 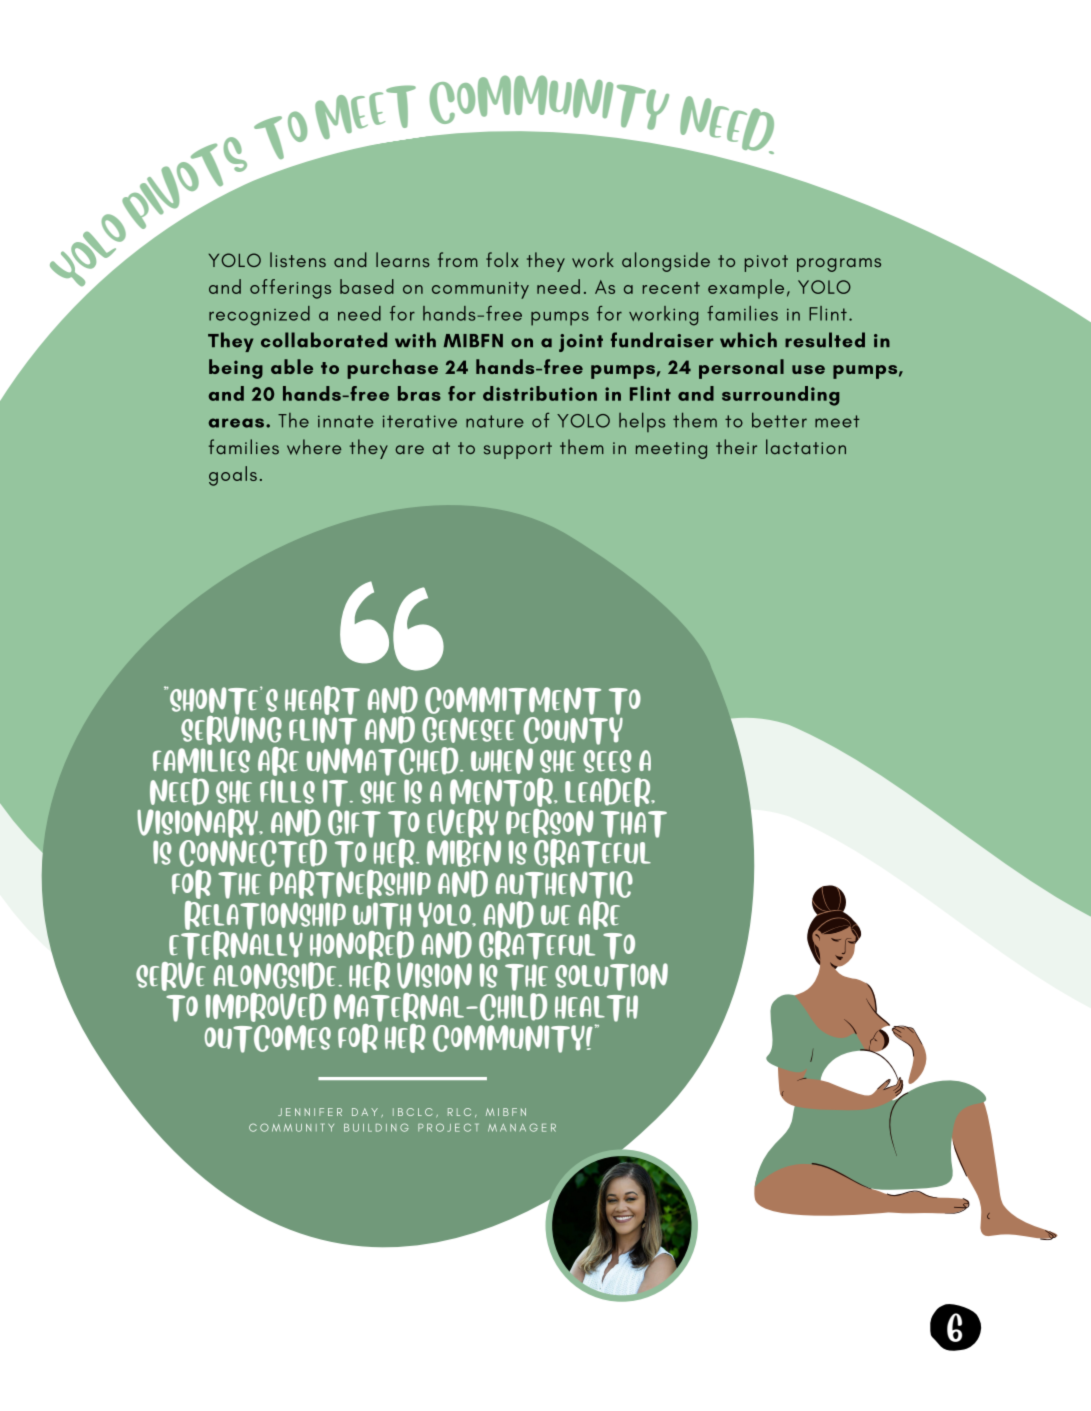 What do you see at coordinates (736, 446) in the screenshot?
I see `their` at bounding box center [736, 446].
